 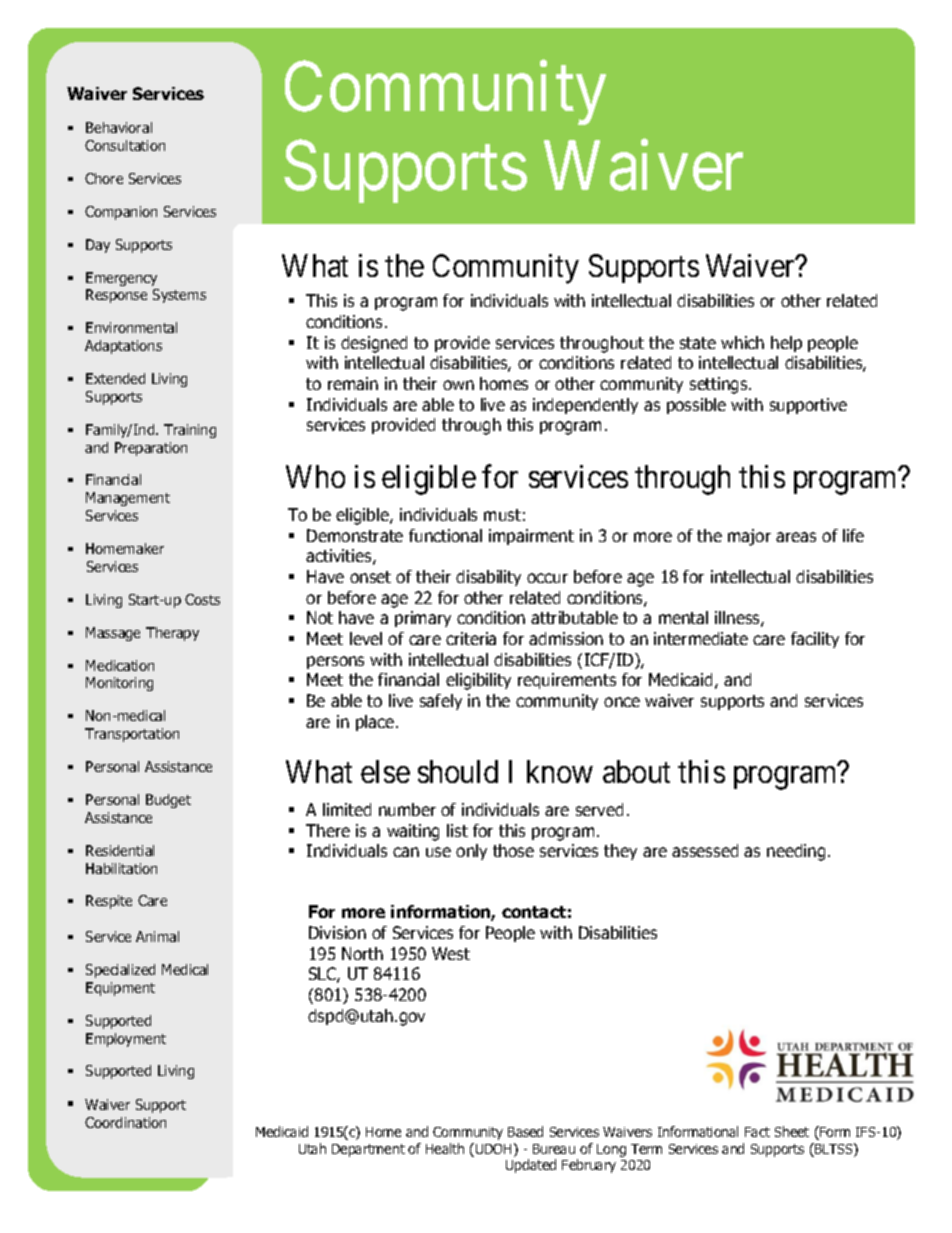 What do you see at coordinates (720, 385) in the screenshot?
I see `settings` at bounding box center [720, 385].
